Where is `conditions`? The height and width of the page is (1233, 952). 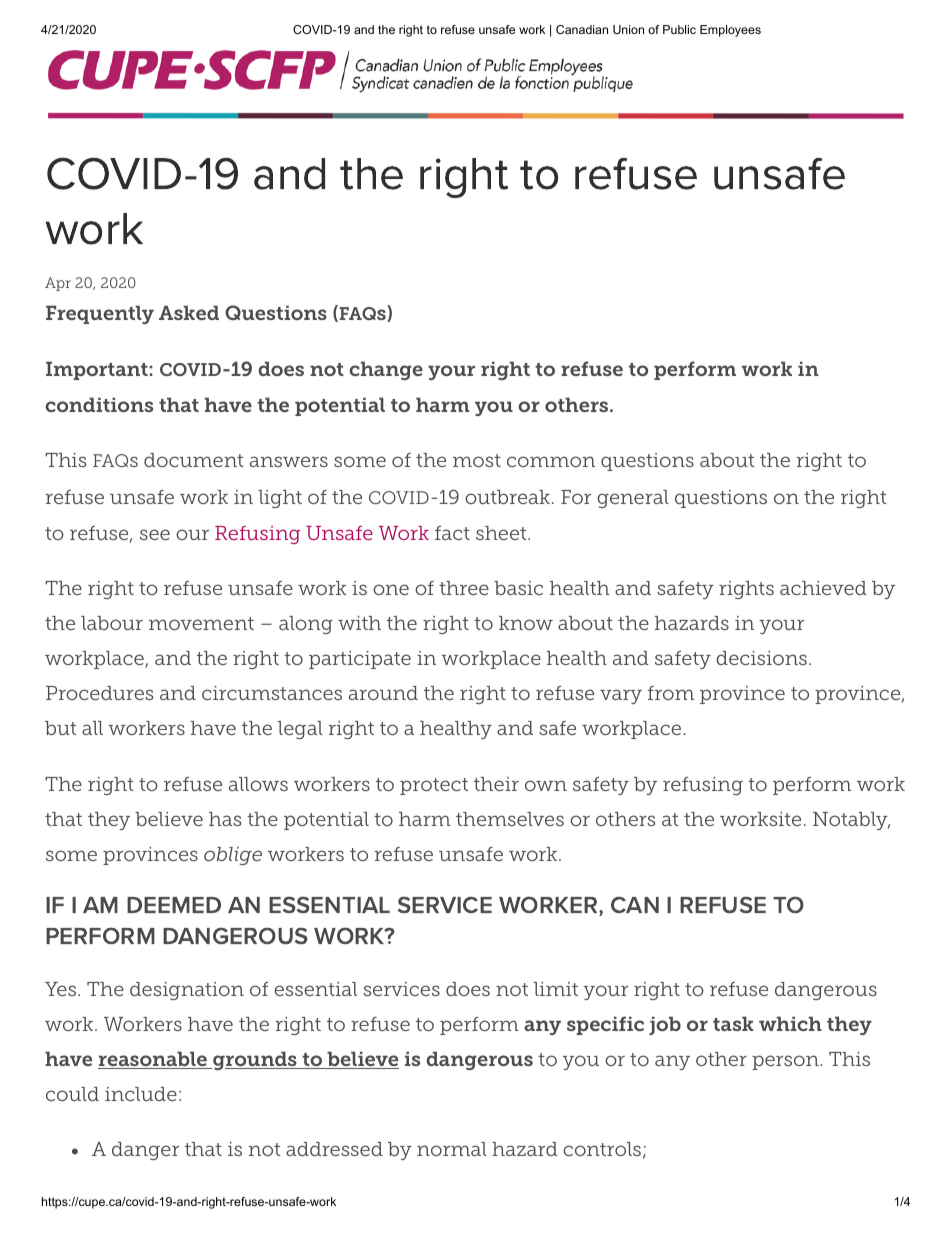 conditions is located at coordinates (99, 404).
